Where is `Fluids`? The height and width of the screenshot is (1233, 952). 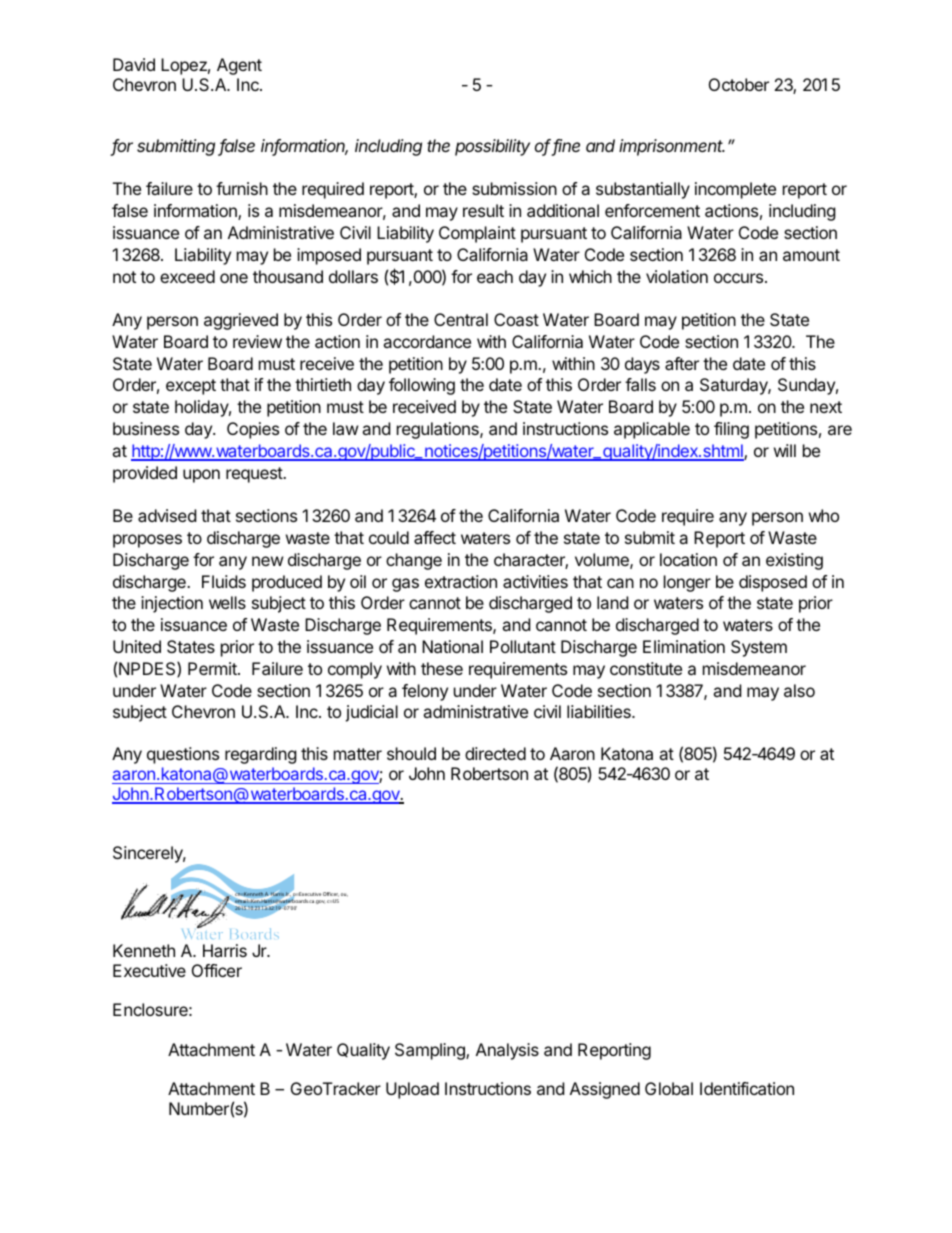
Fluids is located at coordinates (224, 581).
